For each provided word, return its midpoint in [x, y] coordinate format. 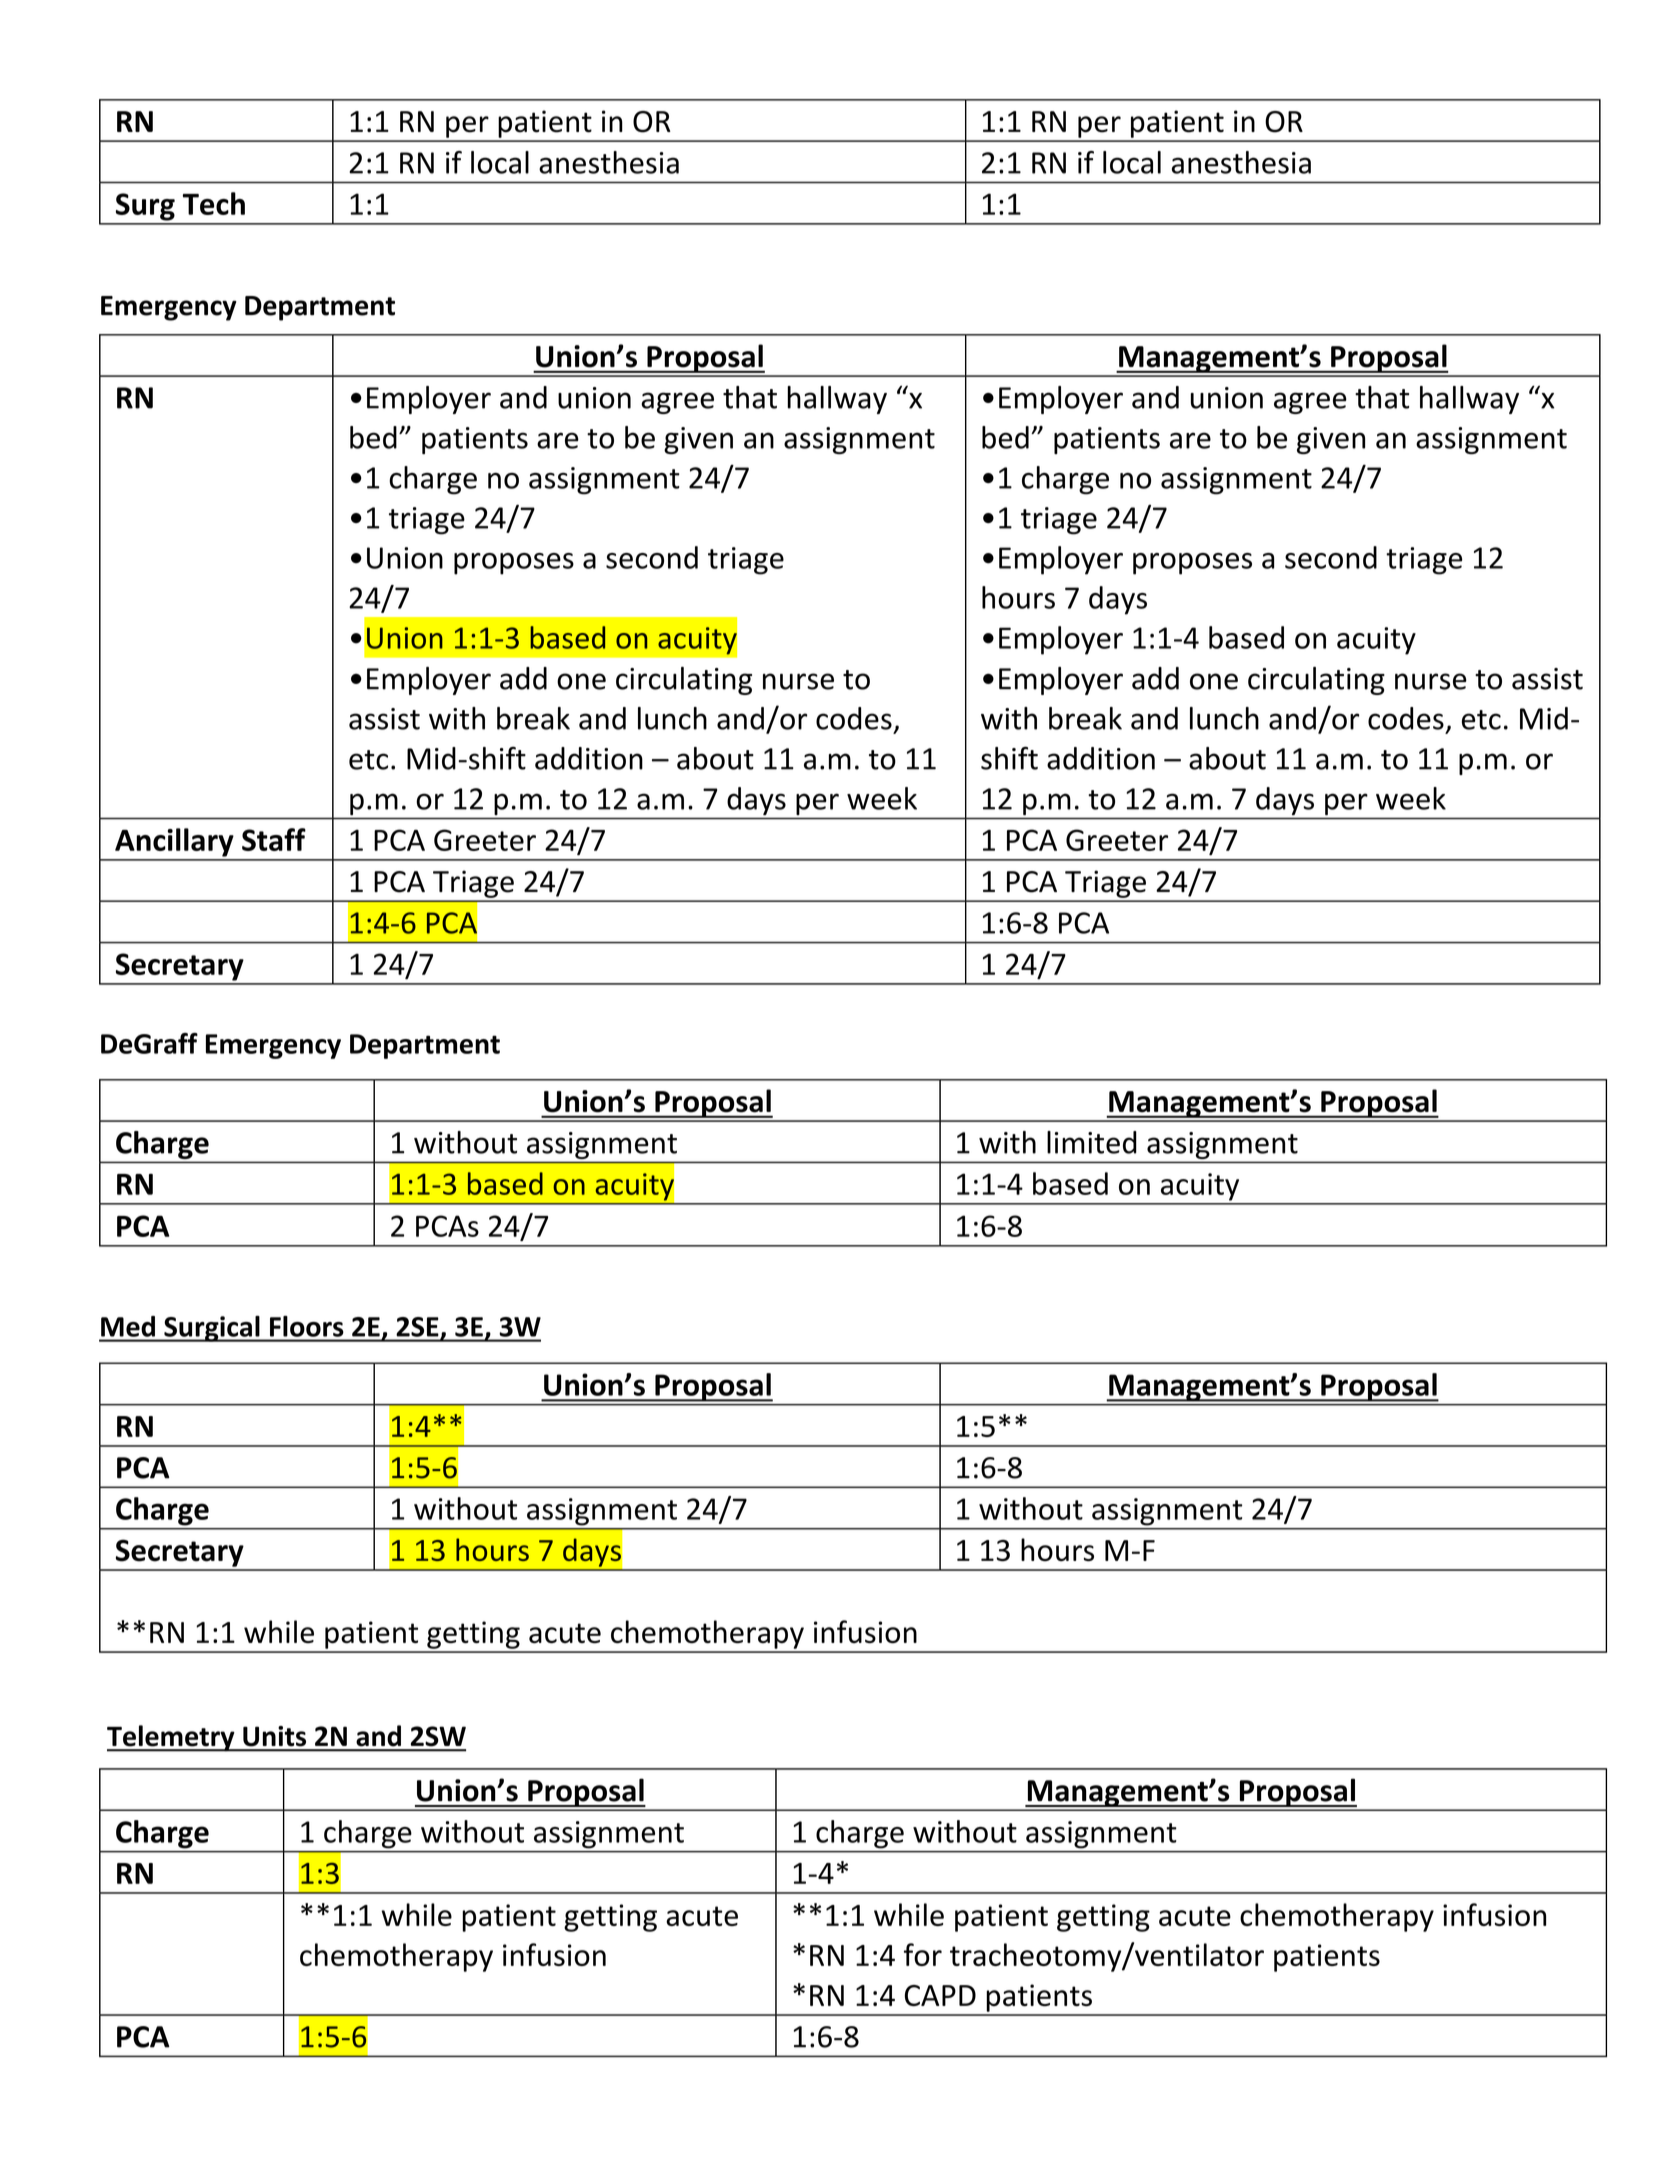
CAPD [940, 1995]
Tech [214, 203]
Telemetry [172, 1738]
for [923, 1954]
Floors [306, 1326]
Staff [274, 839]
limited [1092, 1142]
